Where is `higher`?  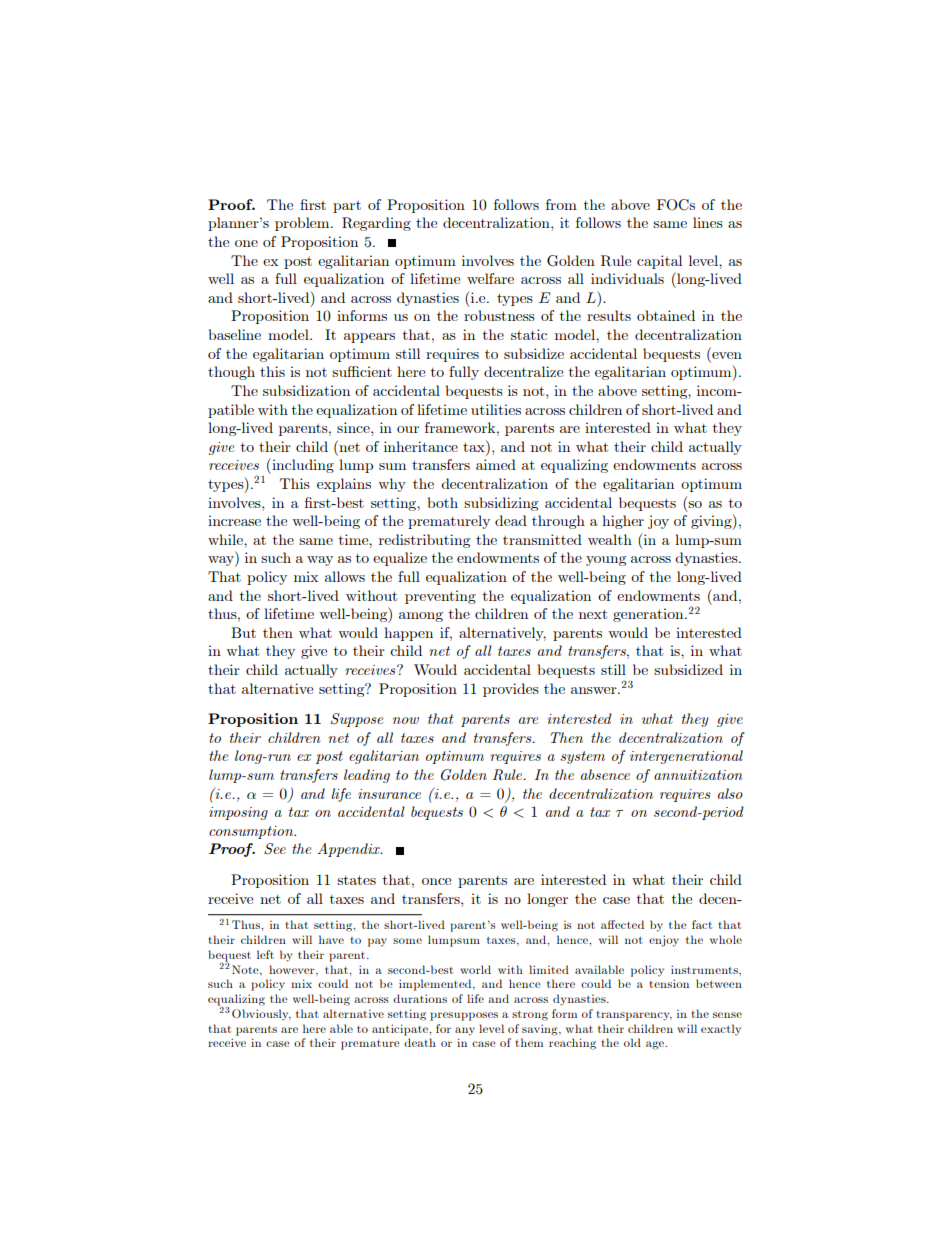 higher is located at coordinates (623, 522).
